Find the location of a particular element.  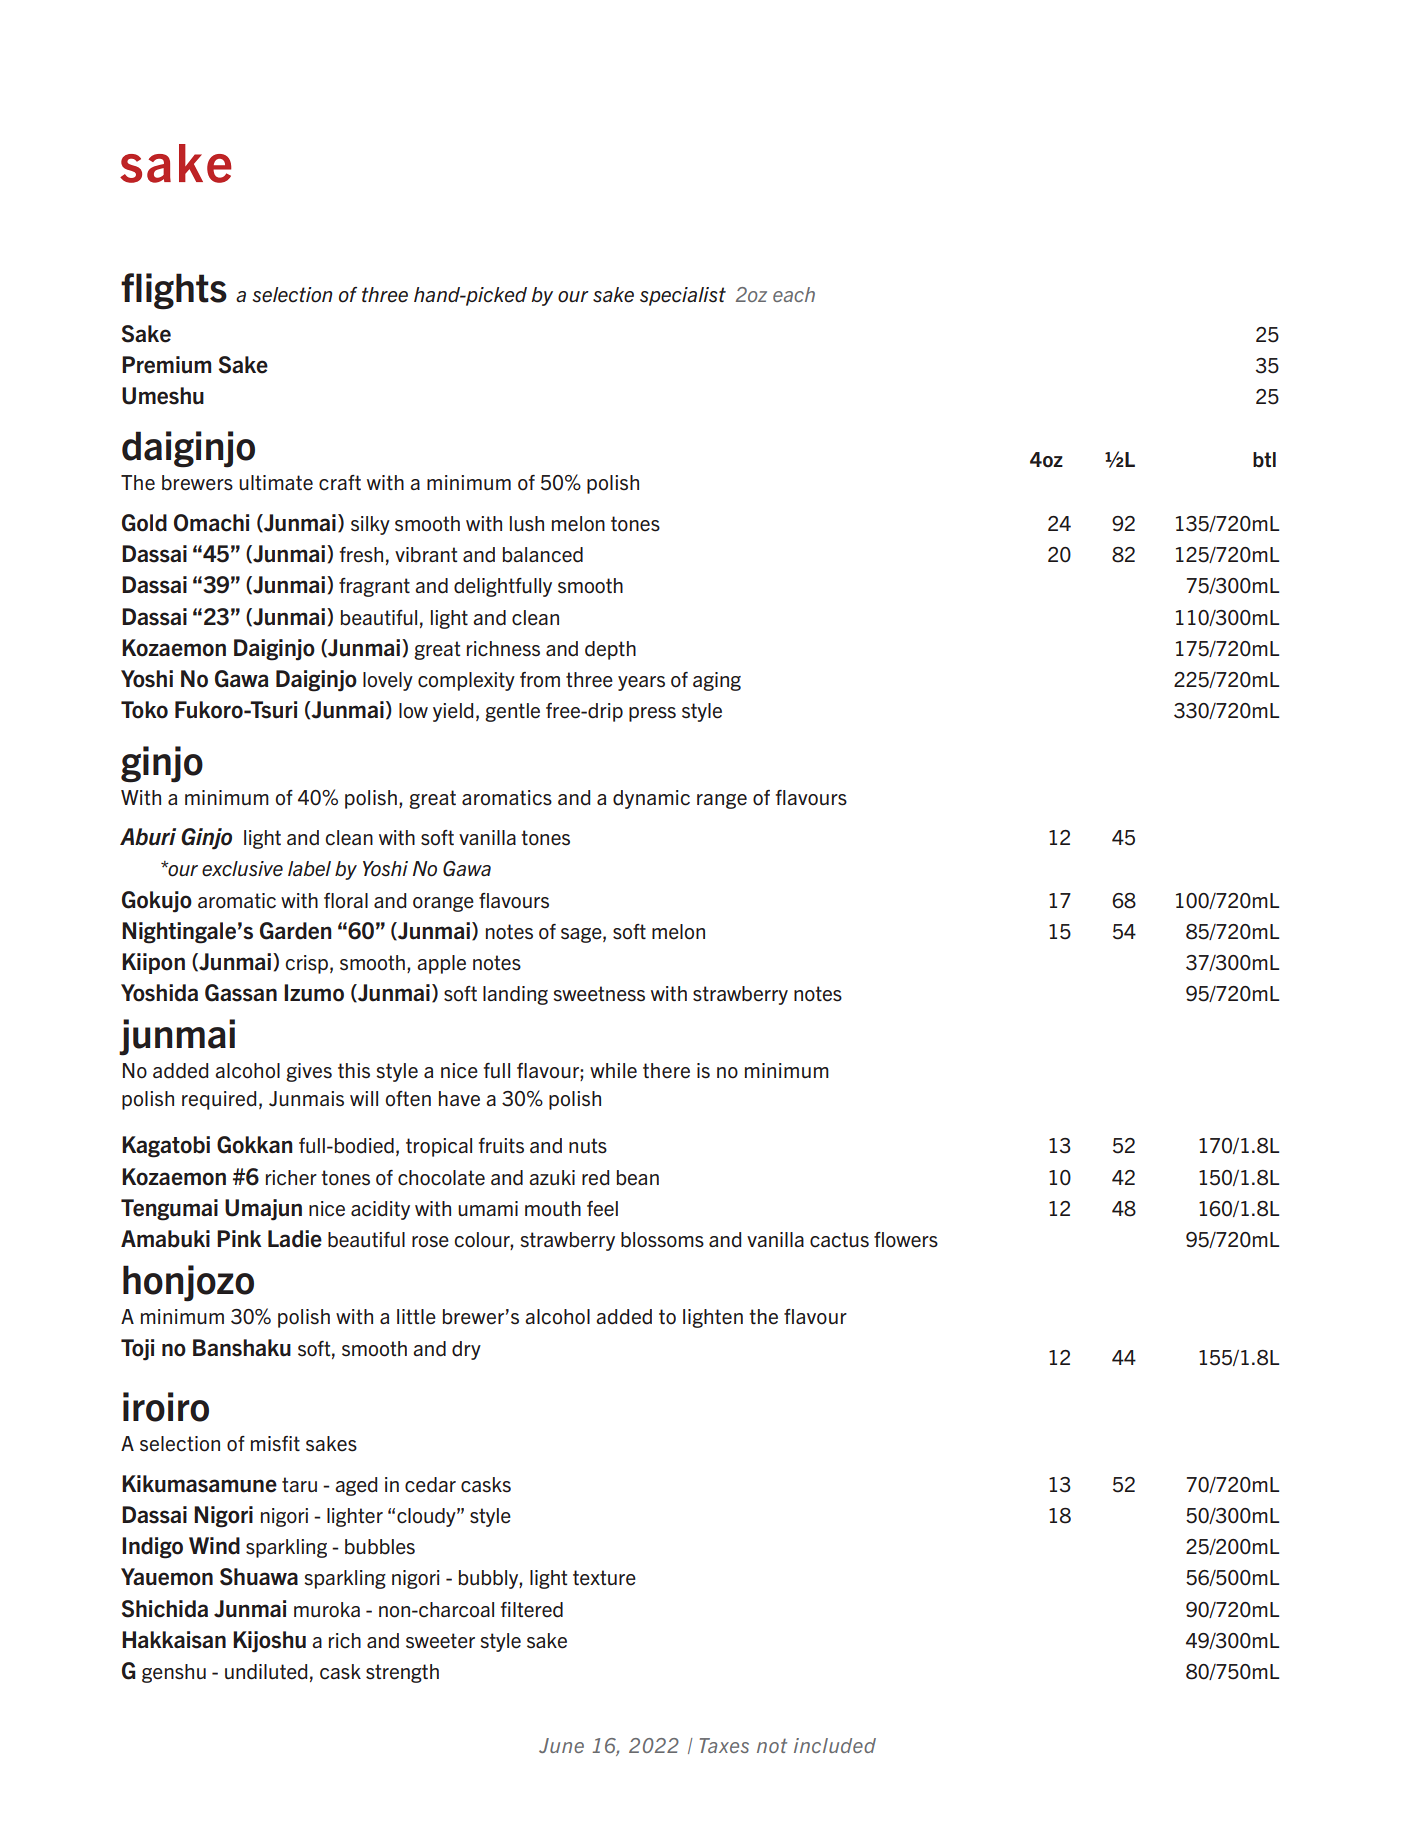

Izumo is located at coordinates (314, 993).
